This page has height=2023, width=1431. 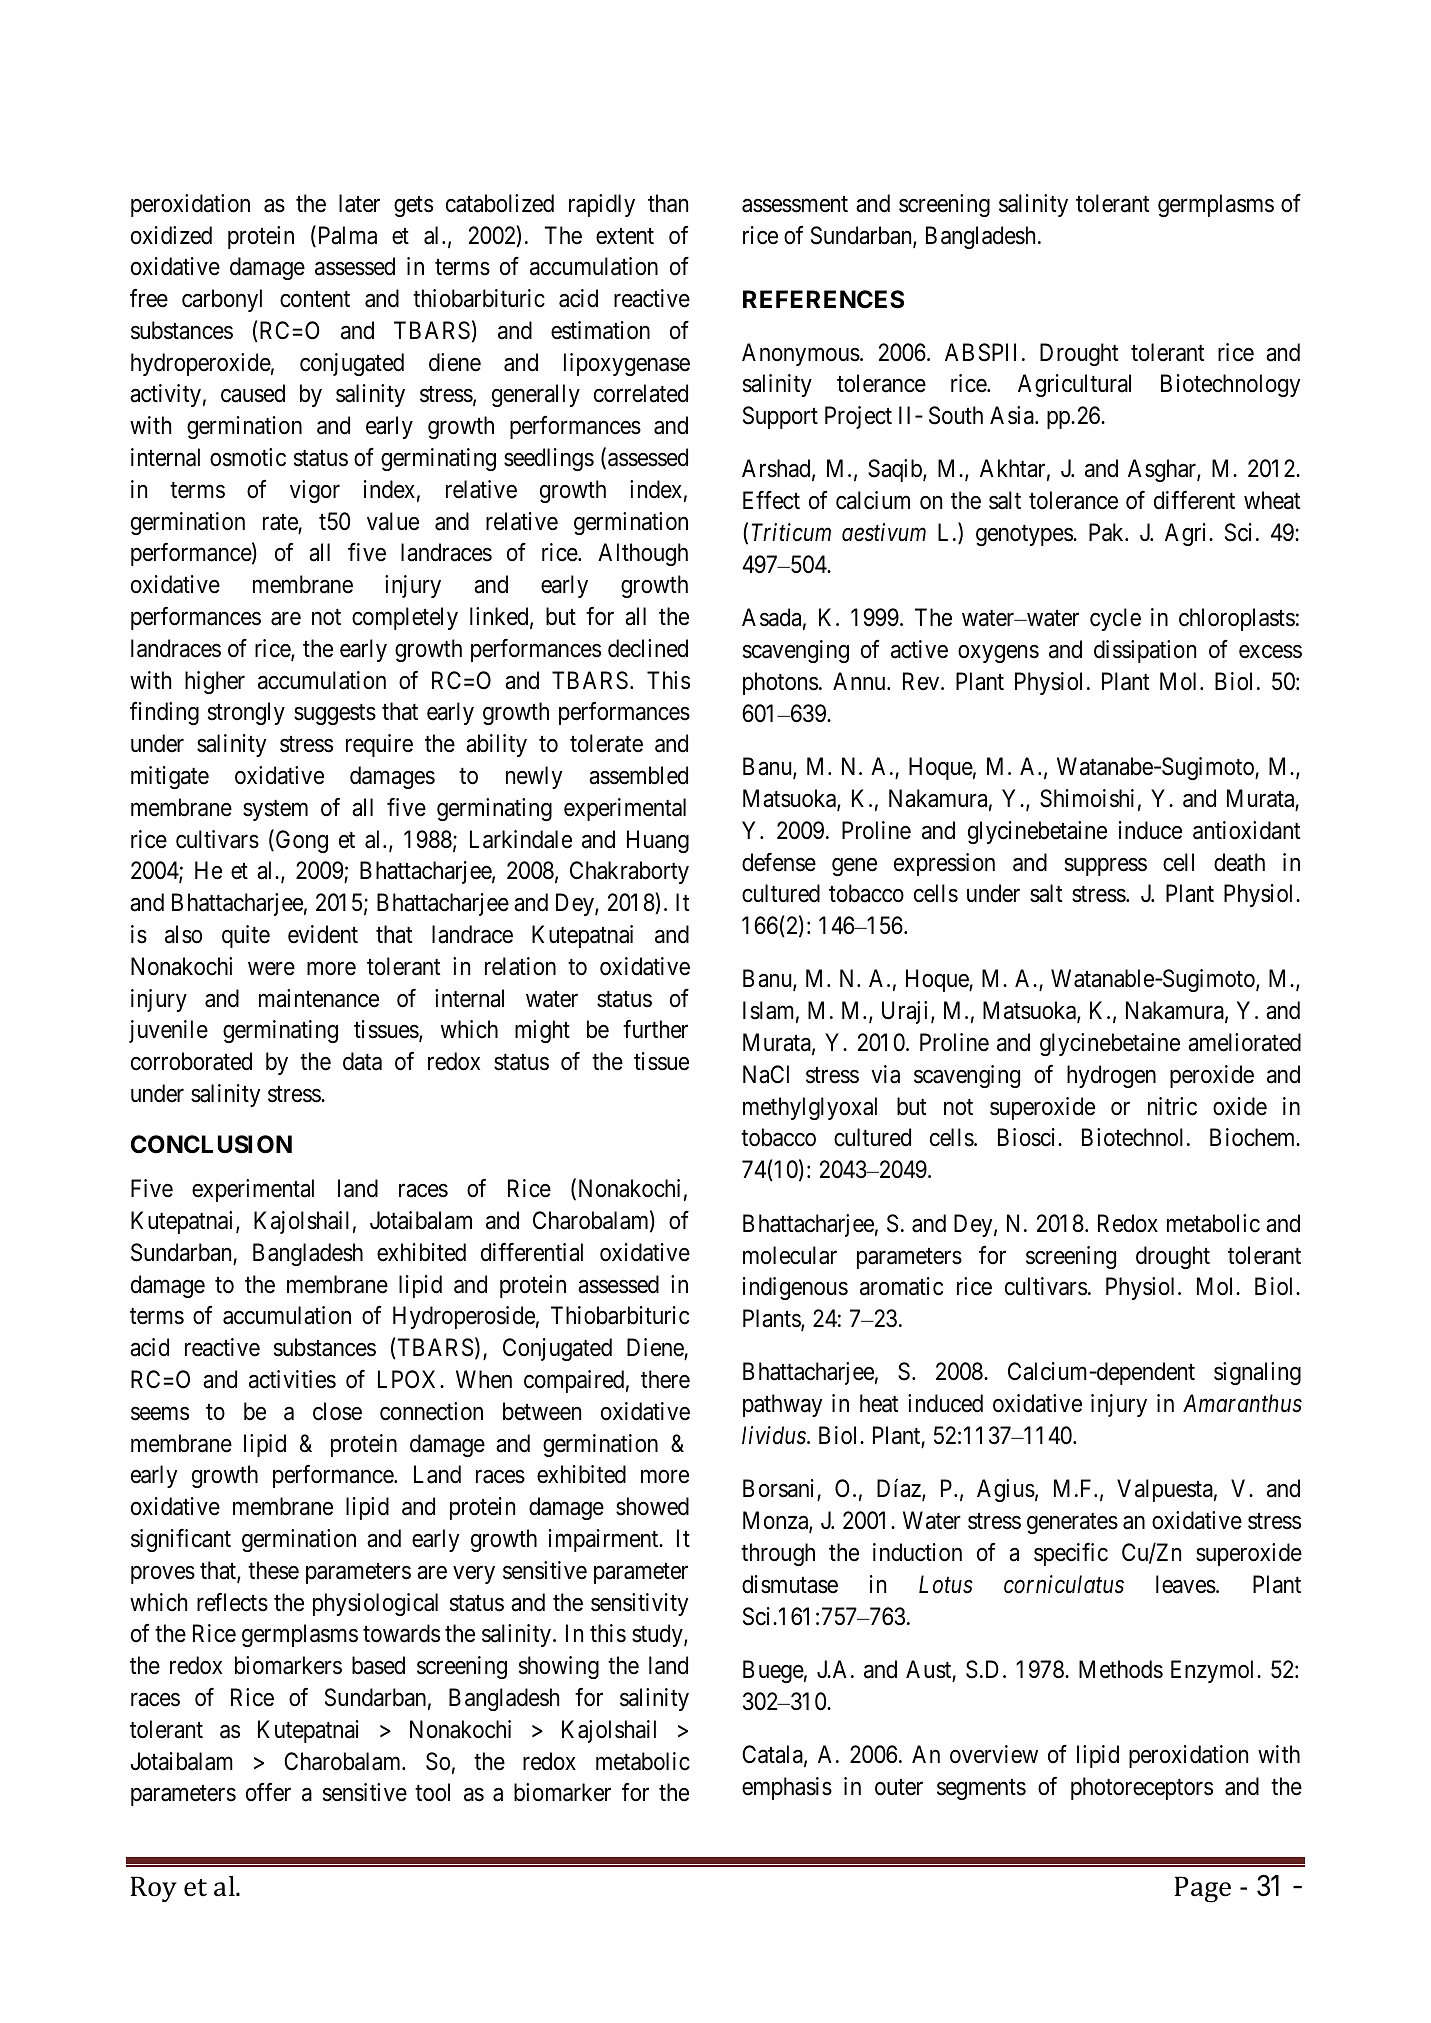 I want to click on signaling, so click(x=1257, y=1373).
